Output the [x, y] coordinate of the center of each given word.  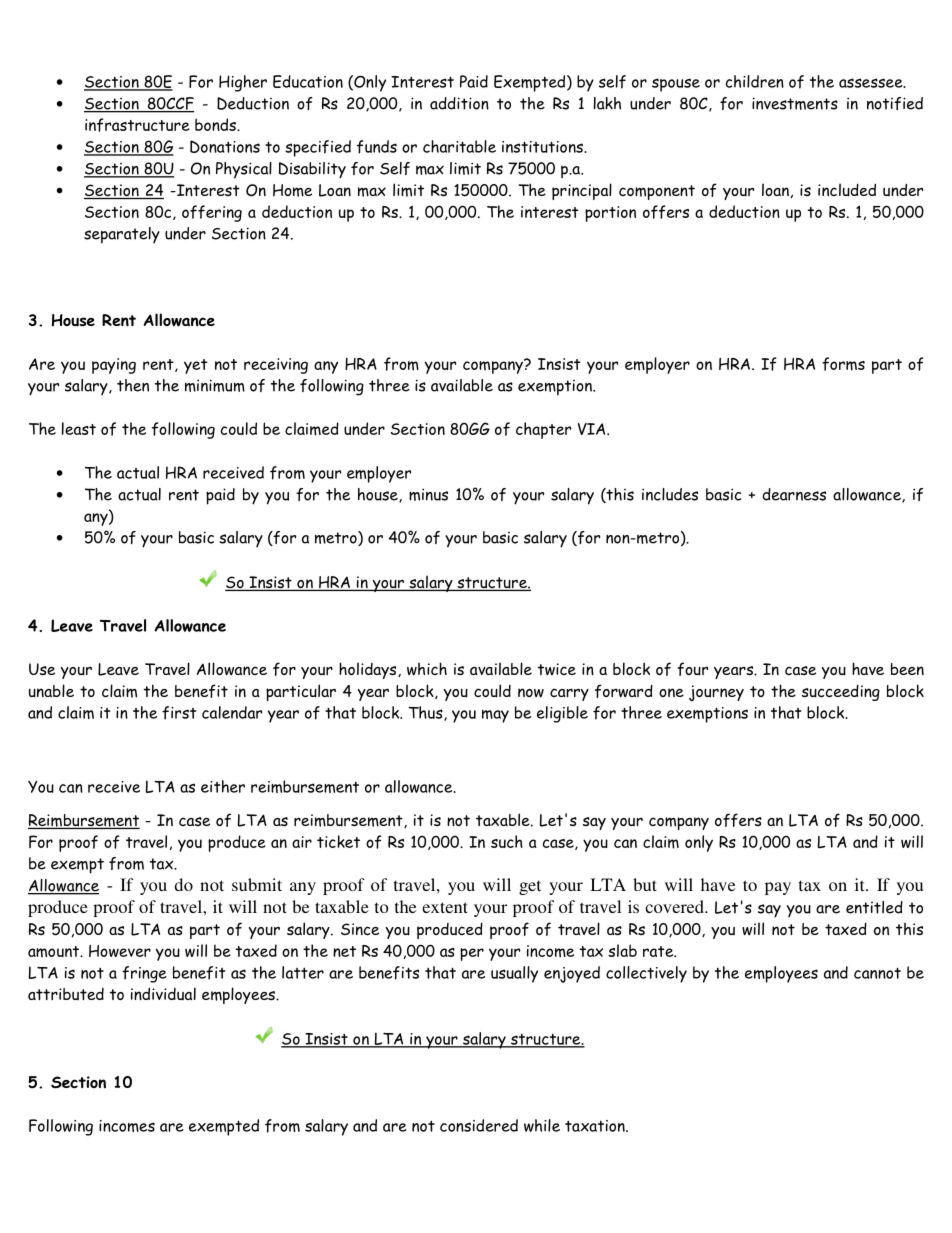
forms [843, 364]
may [495, 716]
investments [795, 103]
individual [163, 993]
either [223, 786]
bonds [216, 124]
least [79, 428]
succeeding [841, 692]
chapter [543, 430]
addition [459, 103]
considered [479, 1125]
